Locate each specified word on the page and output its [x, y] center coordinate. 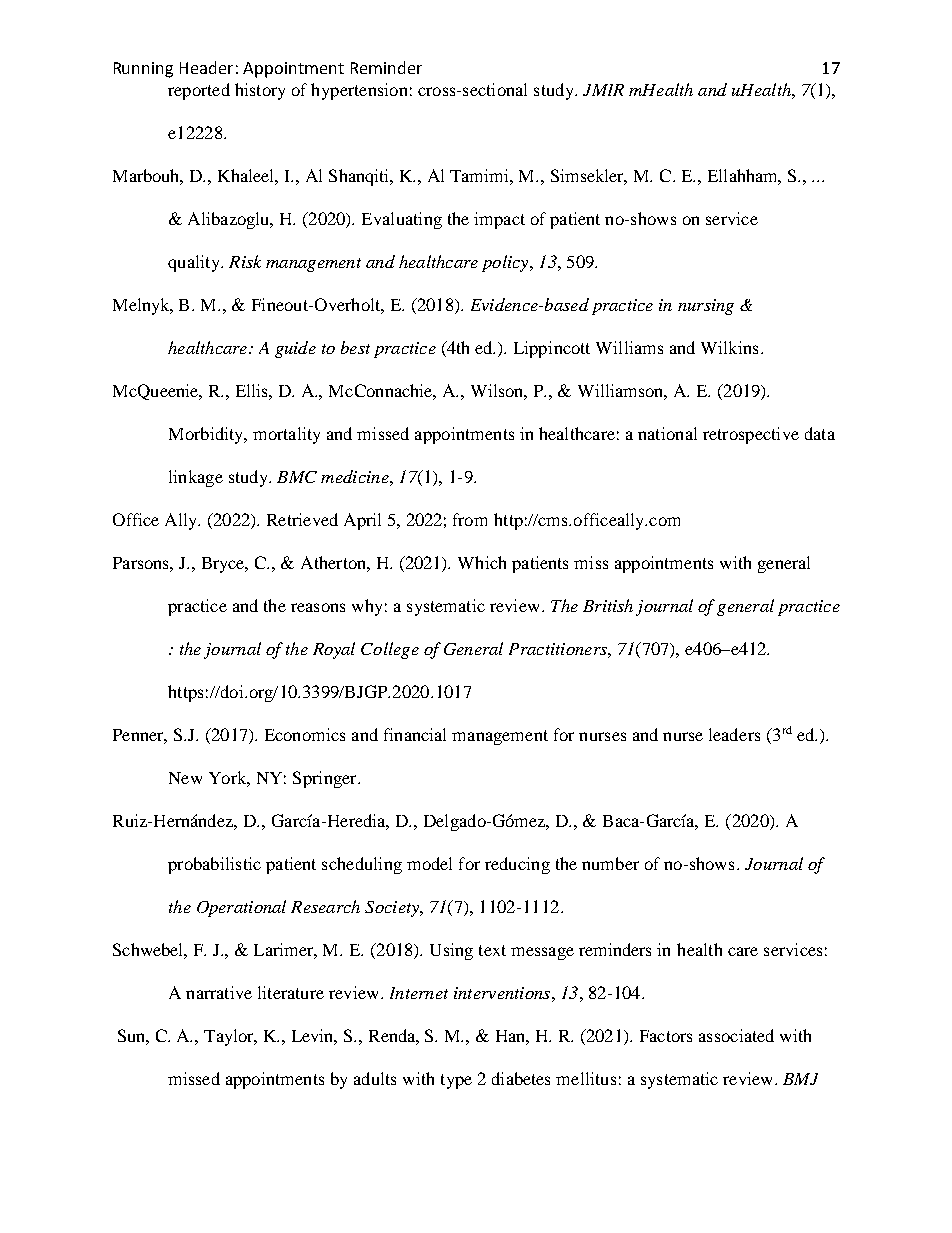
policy [506, 263]
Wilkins [729, 347]
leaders [734, 734]
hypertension [359, 91]
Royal [334, 650]
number [610, 863]
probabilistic [214, 865]
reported [199, 91]
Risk [245, 261]
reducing [517, 865]
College [390, 650]
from [470, 519]
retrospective [751, 435]
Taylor [230, 1037]
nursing [706, 307]
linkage [196, 478]
